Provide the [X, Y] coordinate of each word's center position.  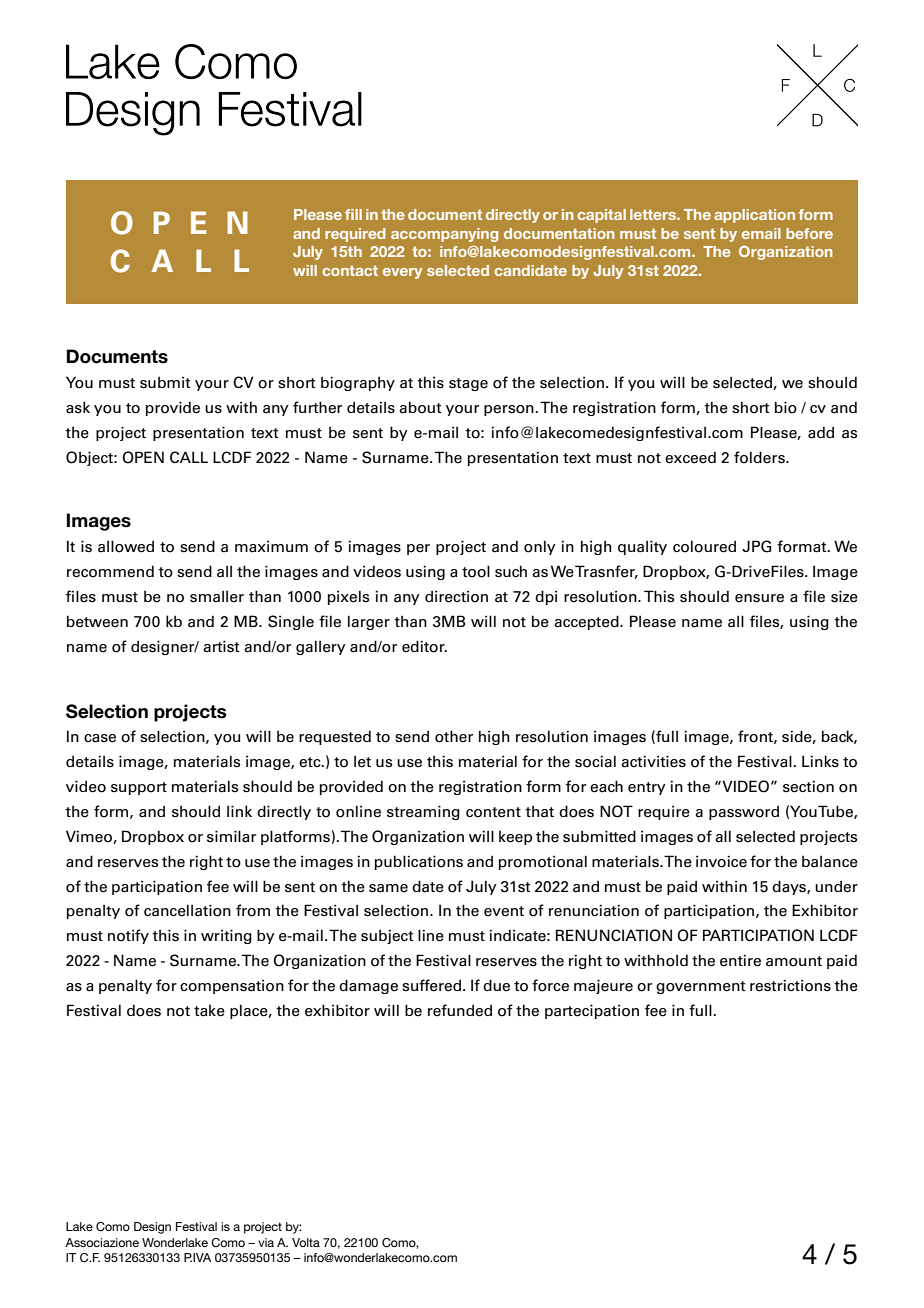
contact [350, 270]
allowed [126, 546]
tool [476, 571]
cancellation [187, 910]
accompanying [444, 235]
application [754, 216]
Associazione [102, 1242]
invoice [721, 861]
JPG [756, 546]
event [504, 911]
